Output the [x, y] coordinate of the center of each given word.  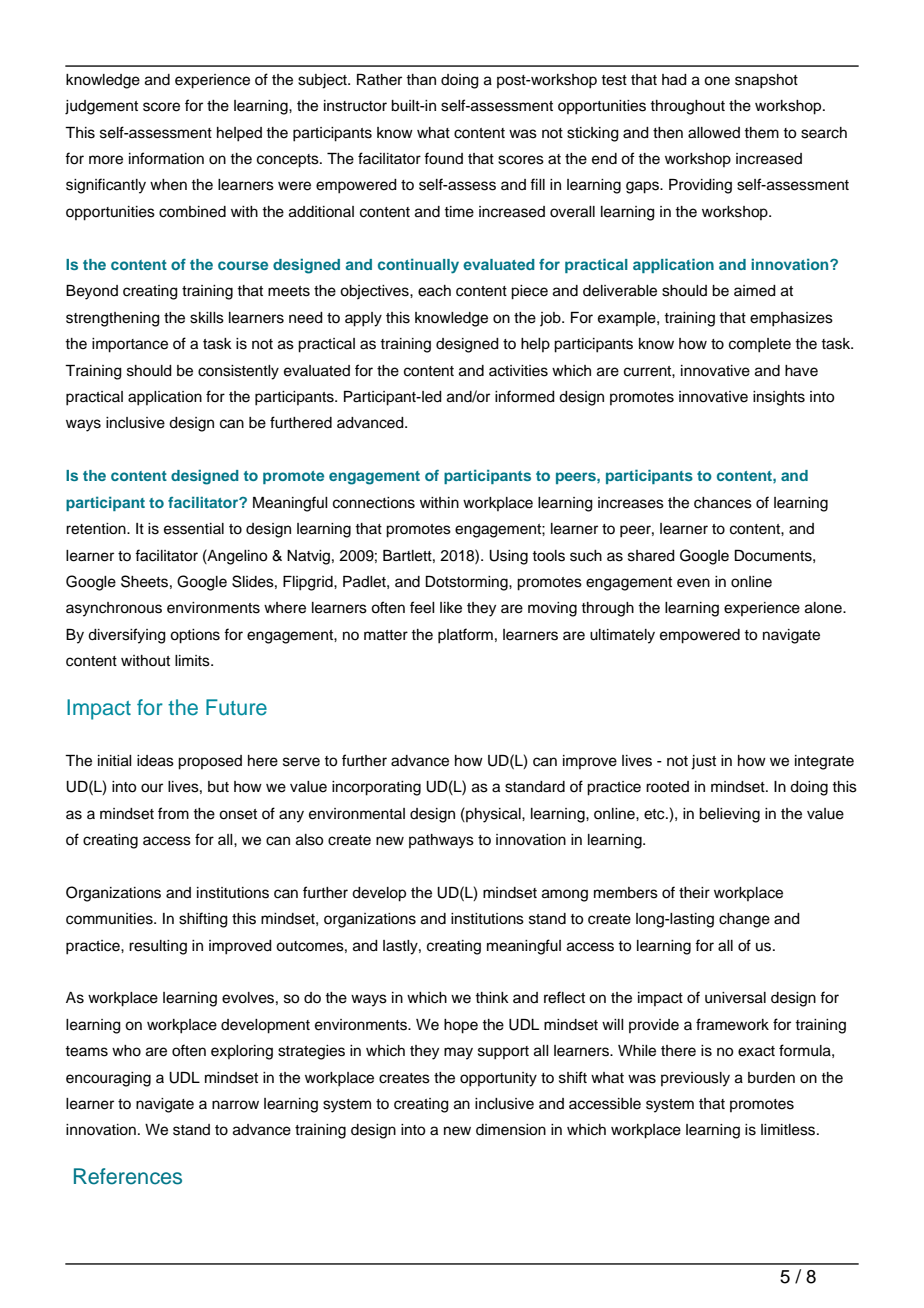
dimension [511, 1130]
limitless [789, 1130]
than [421, 79]
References [128, 1176]
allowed [714, 133]
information [166, 158]
